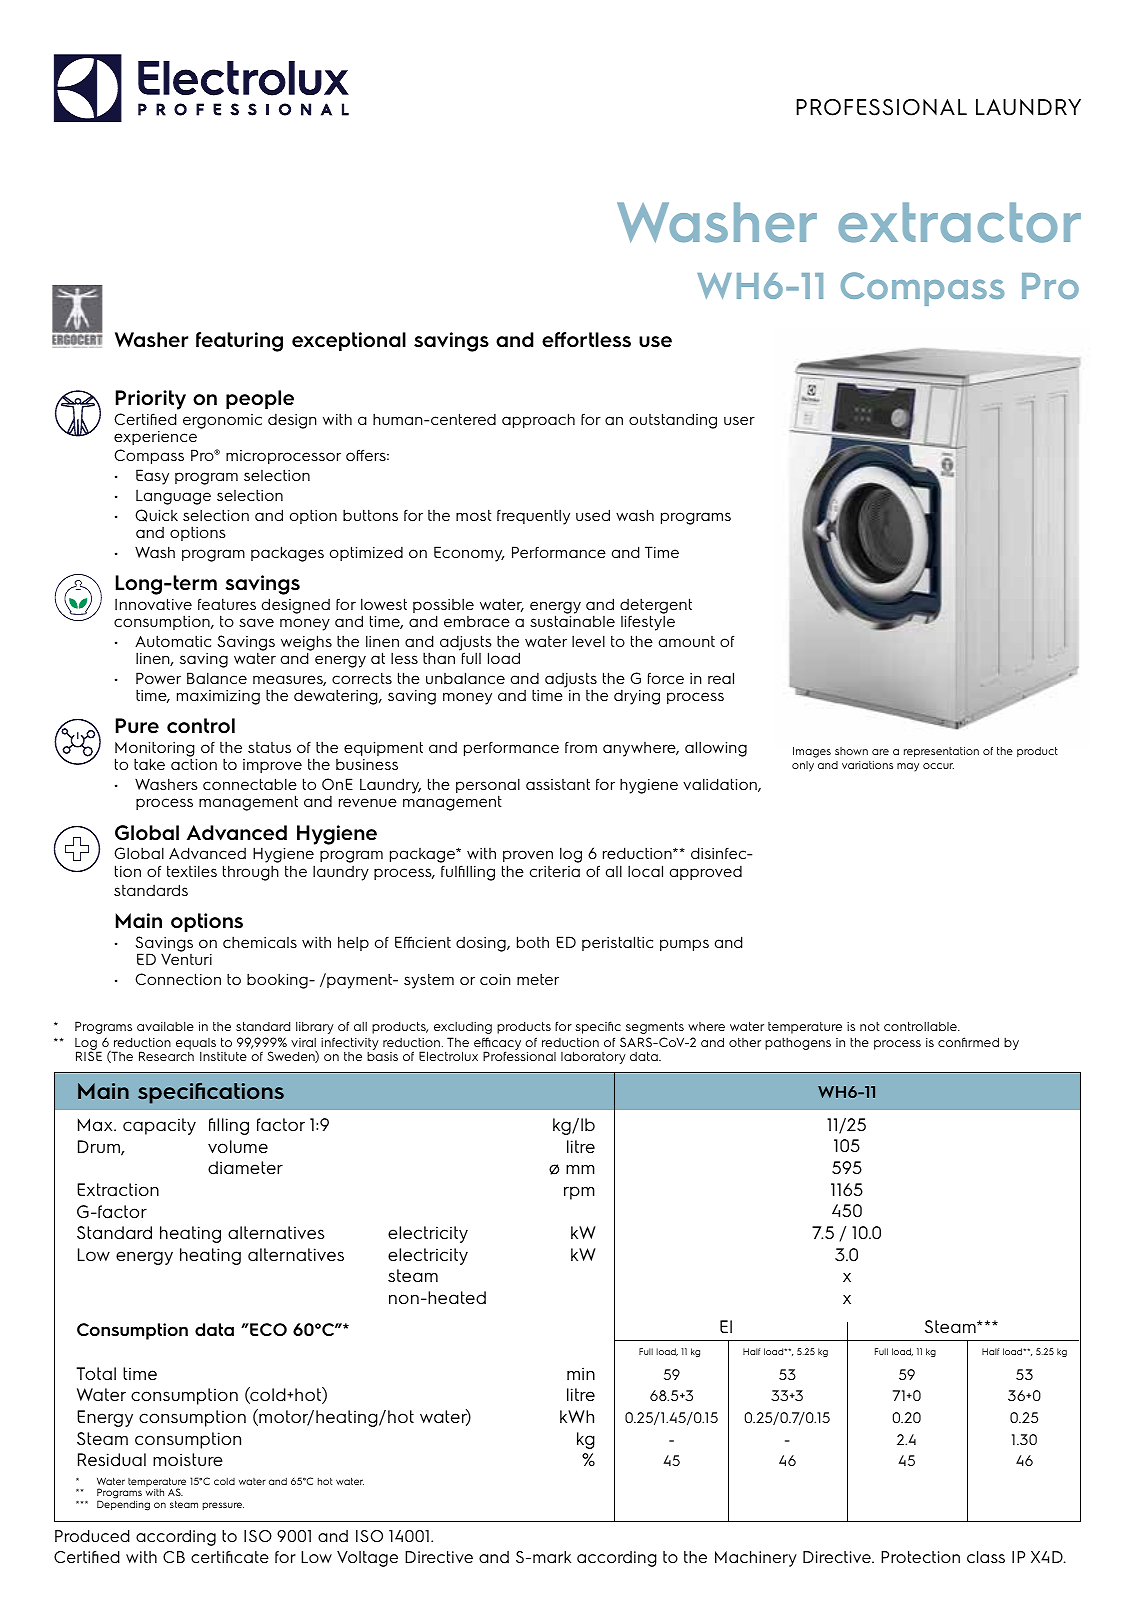 This screenshot has height=1597, width=1129. I want to click on textiles, so click(192, 871).
